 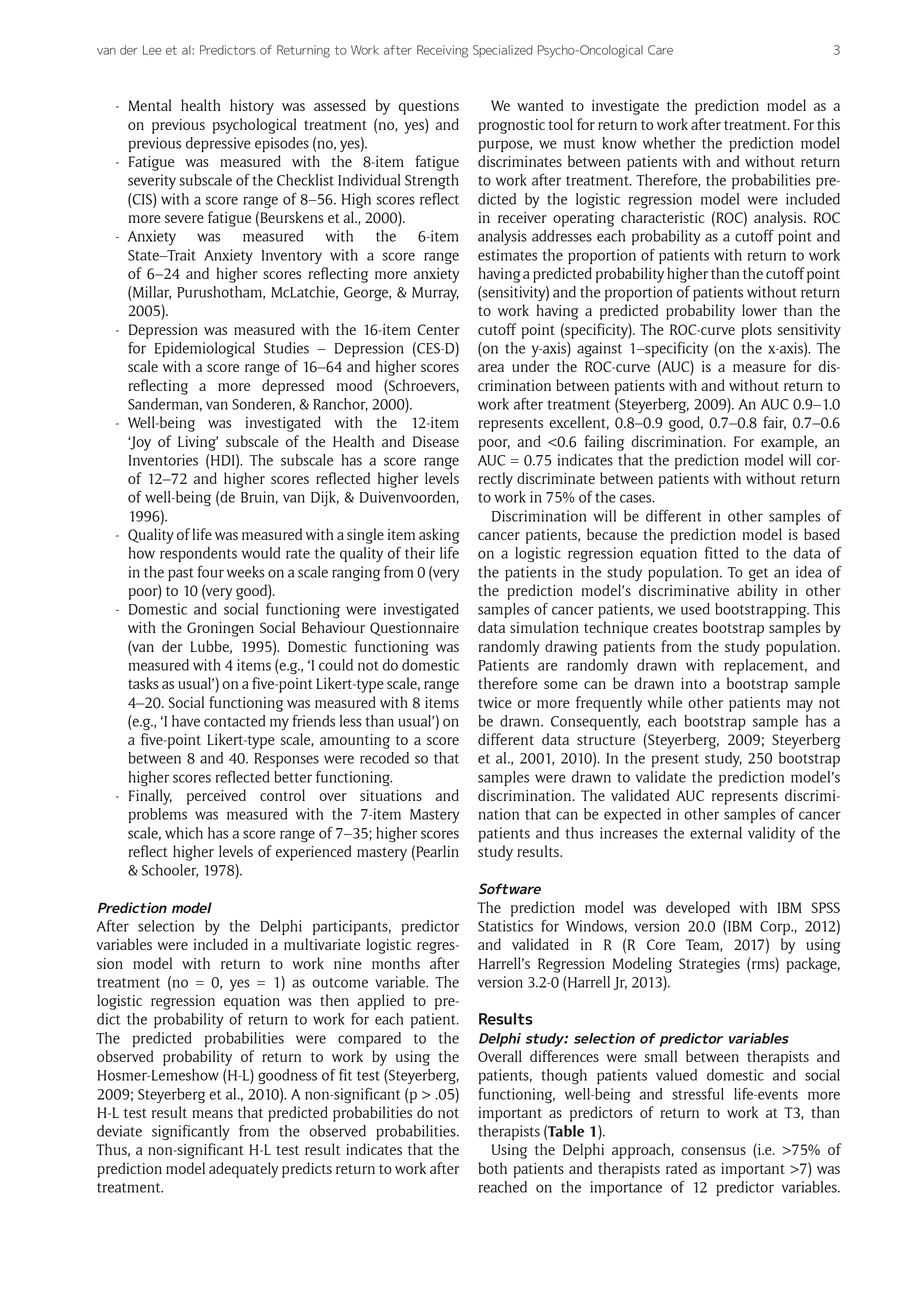 I want to click on used, so click(x=695, y=609).
